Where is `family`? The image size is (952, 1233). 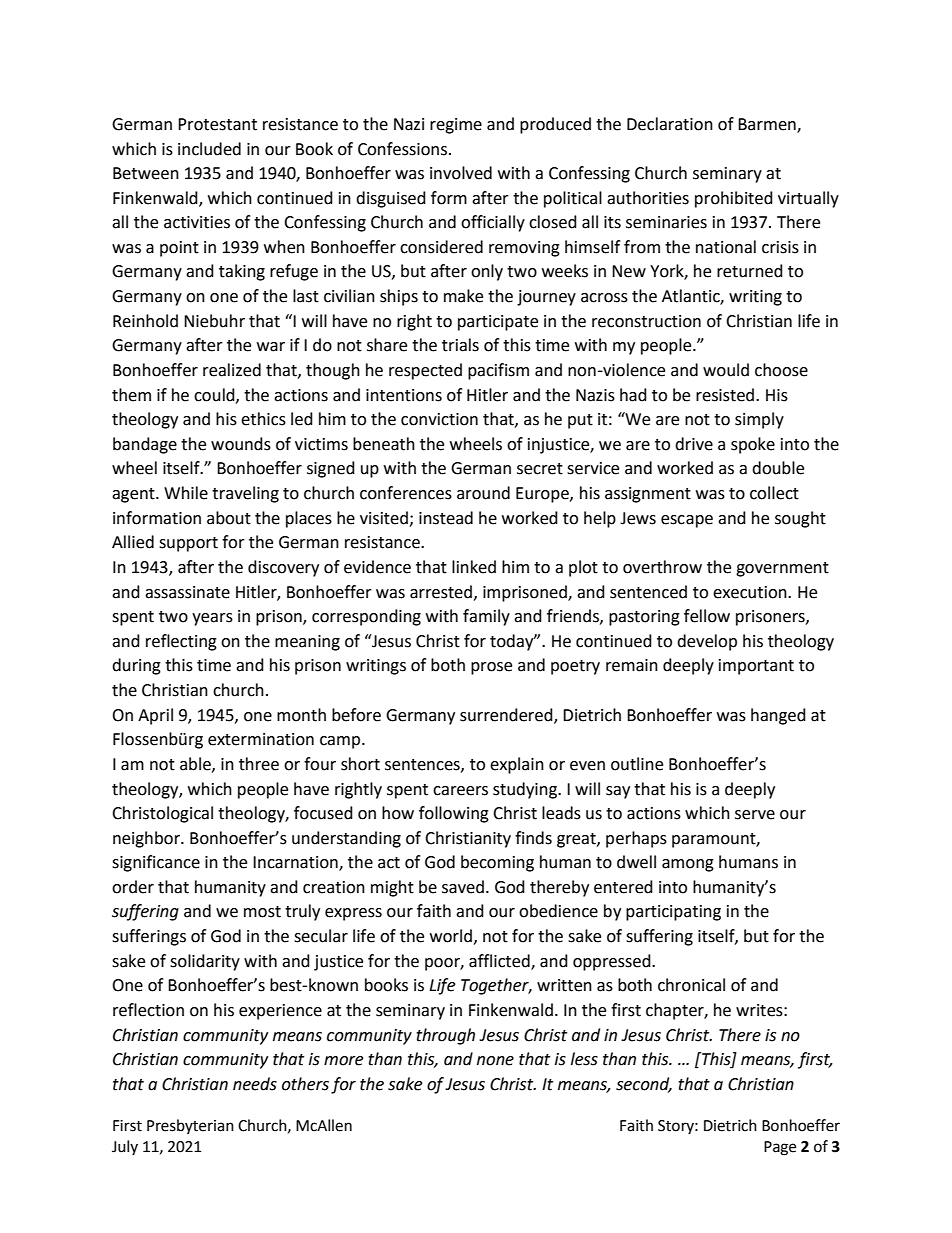
family is located at coordinates (486, 617).
